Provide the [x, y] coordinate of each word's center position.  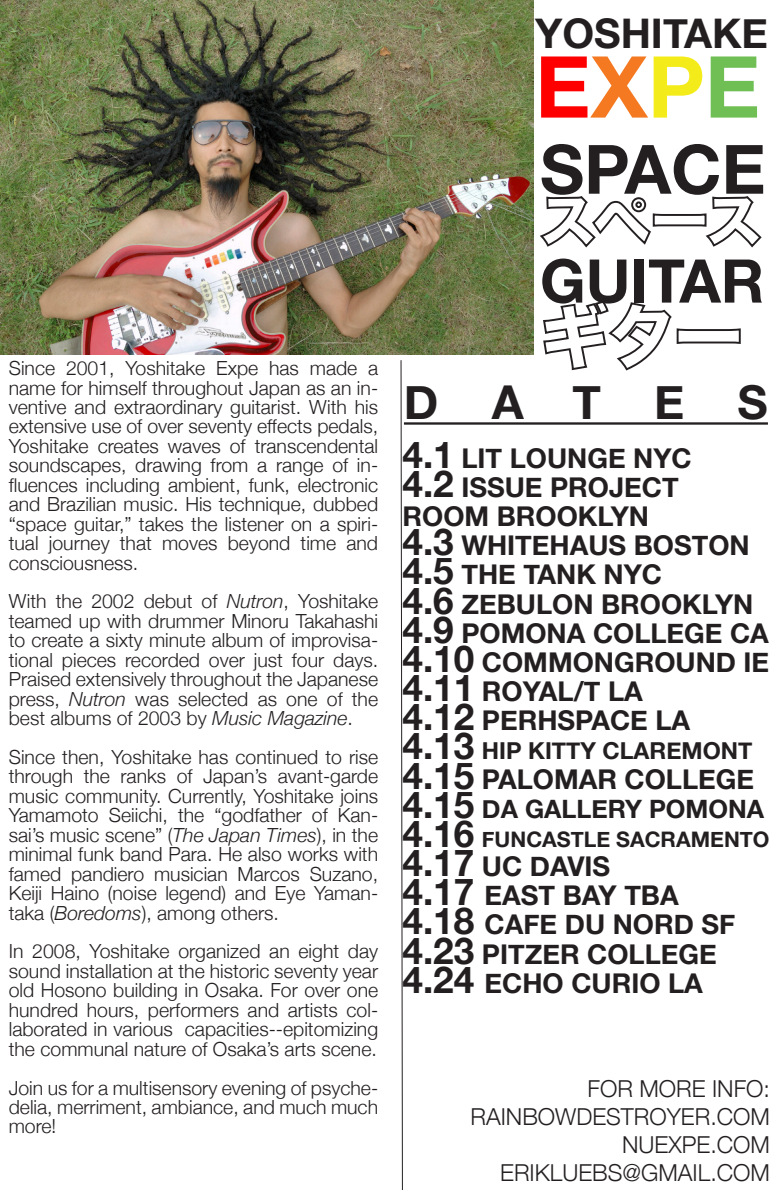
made [333, 368]
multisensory [165, 1091]
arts [300, 1050]
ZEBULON [527, 604]
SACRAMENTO [692, 839]
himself [118, 388]
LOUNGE [568, 458]
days [354, 662]
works [313, 853]
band [141, 854]
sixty [124, 642]
